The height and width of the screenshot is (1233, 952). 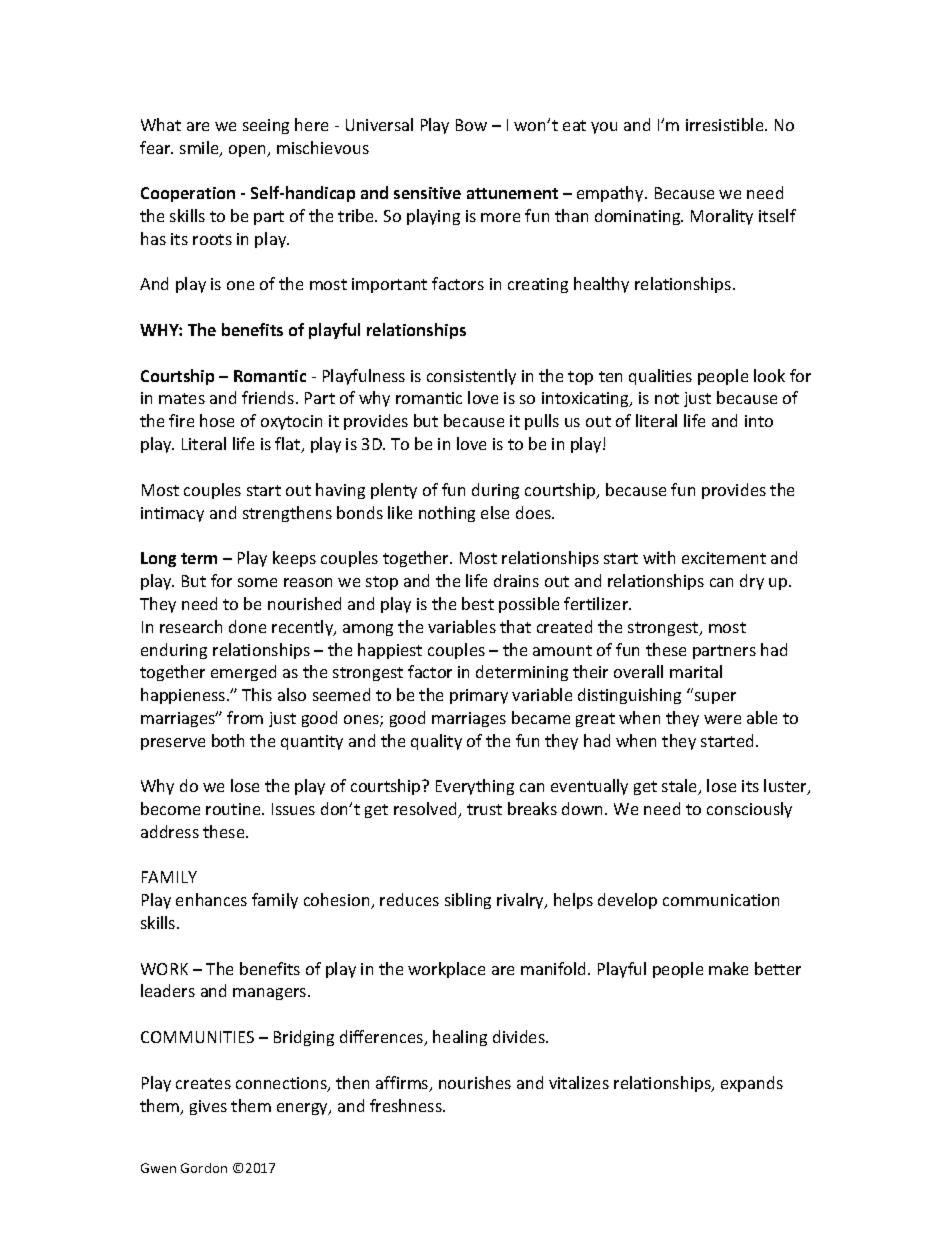 What do you see at coordinates (247, 626) in the screenshot?
I see `done` at bounding box center [247, 626].
